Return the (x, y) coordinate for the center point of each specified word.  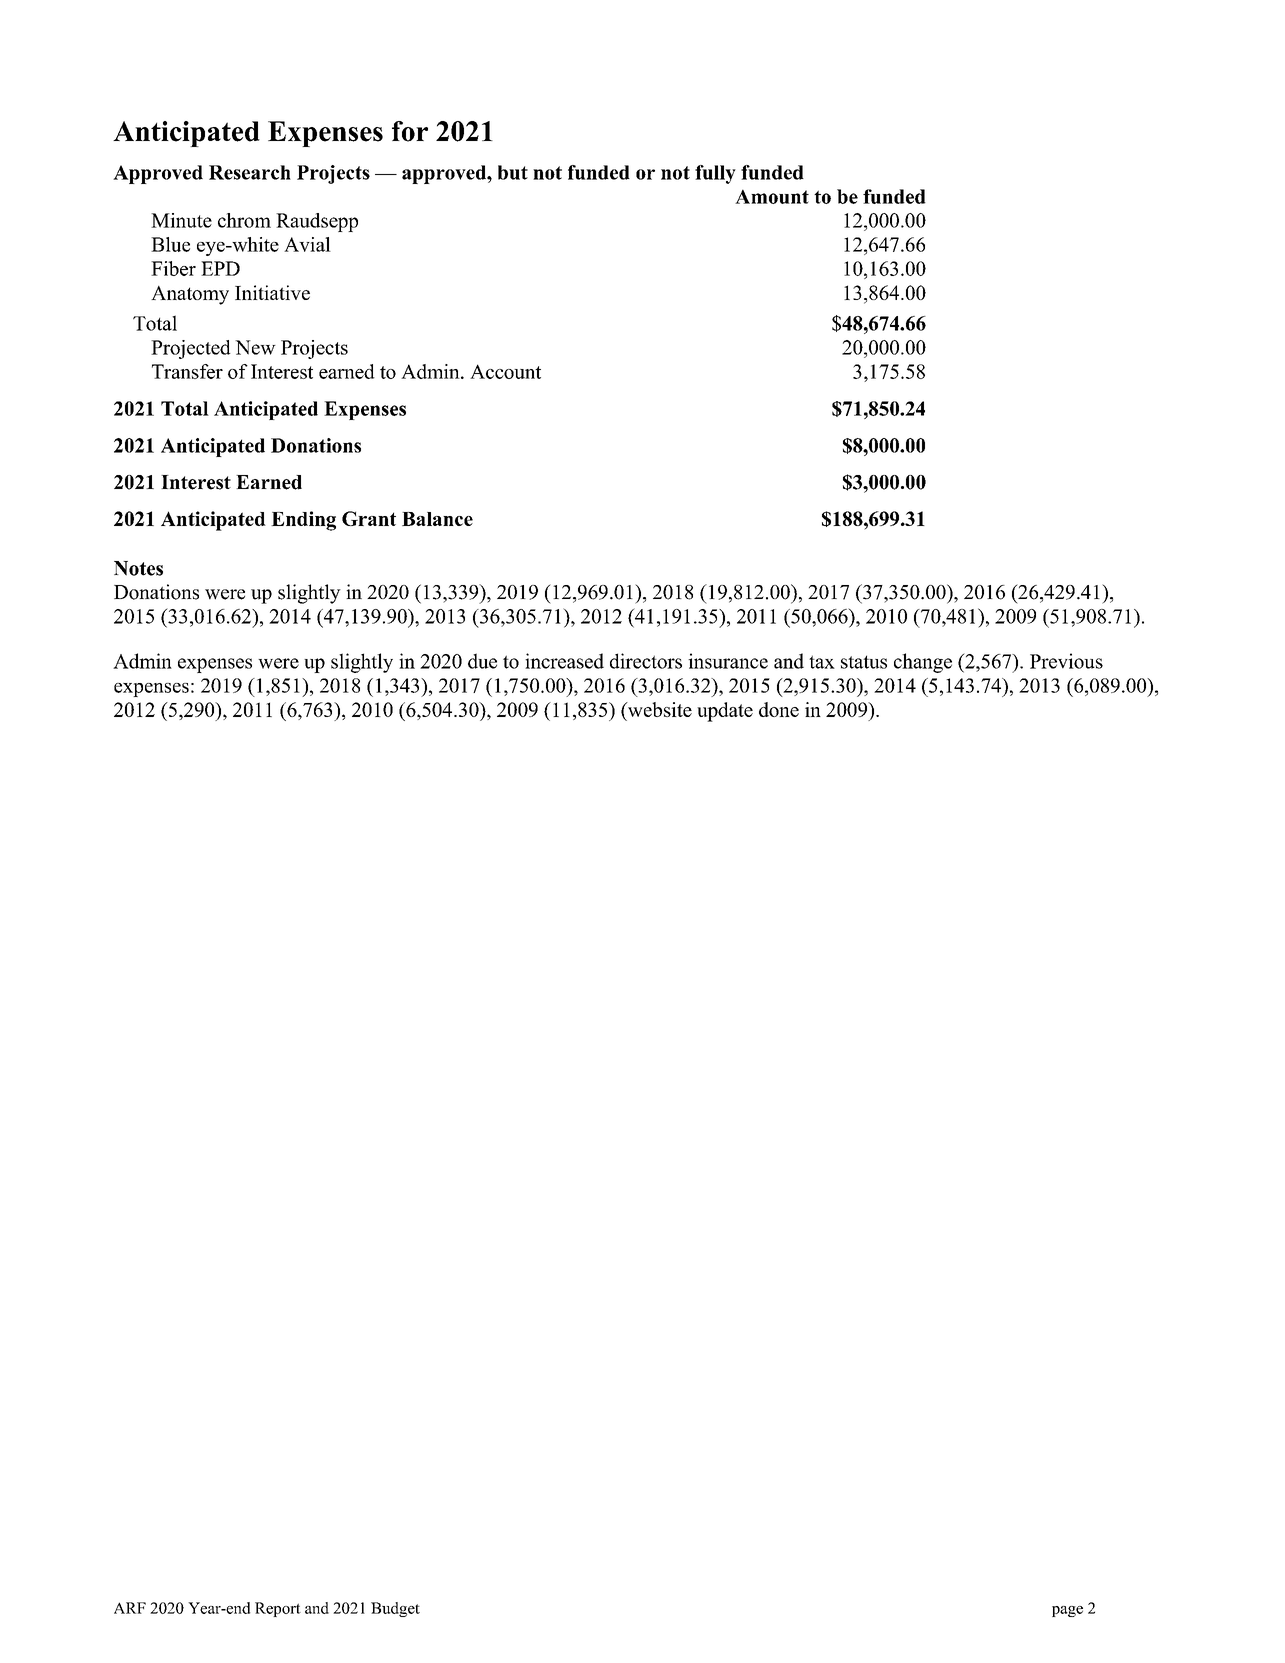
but (513, 172)
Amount (772, 196)
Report (278, 1609)
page (1067, 1611)
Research (250, 172)
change (923, 663)
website (658, 709)
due (482, 661)
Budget (395, 1609)
